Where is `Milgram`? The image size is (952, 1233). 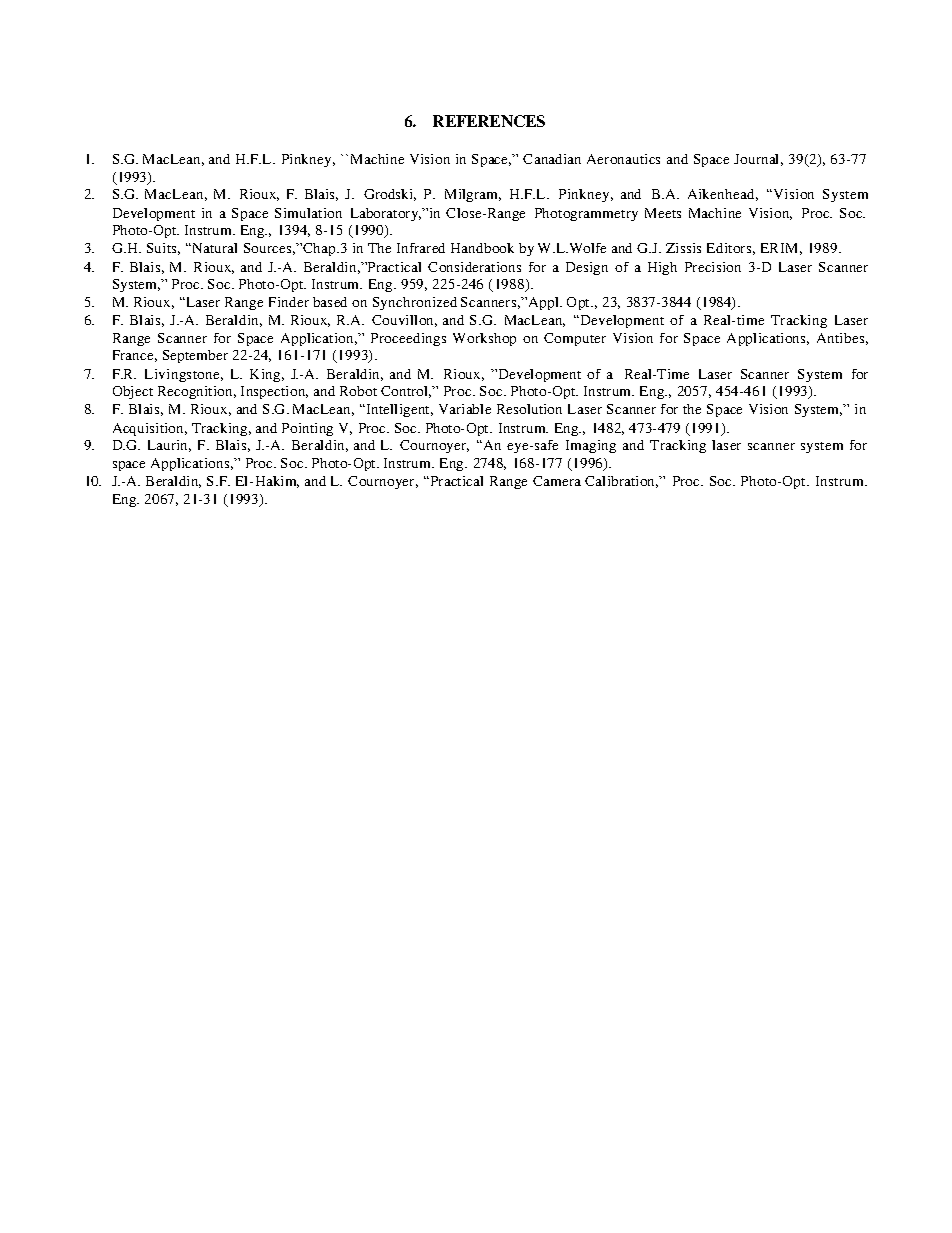 Milgram is located at coordinates (473, 195).
